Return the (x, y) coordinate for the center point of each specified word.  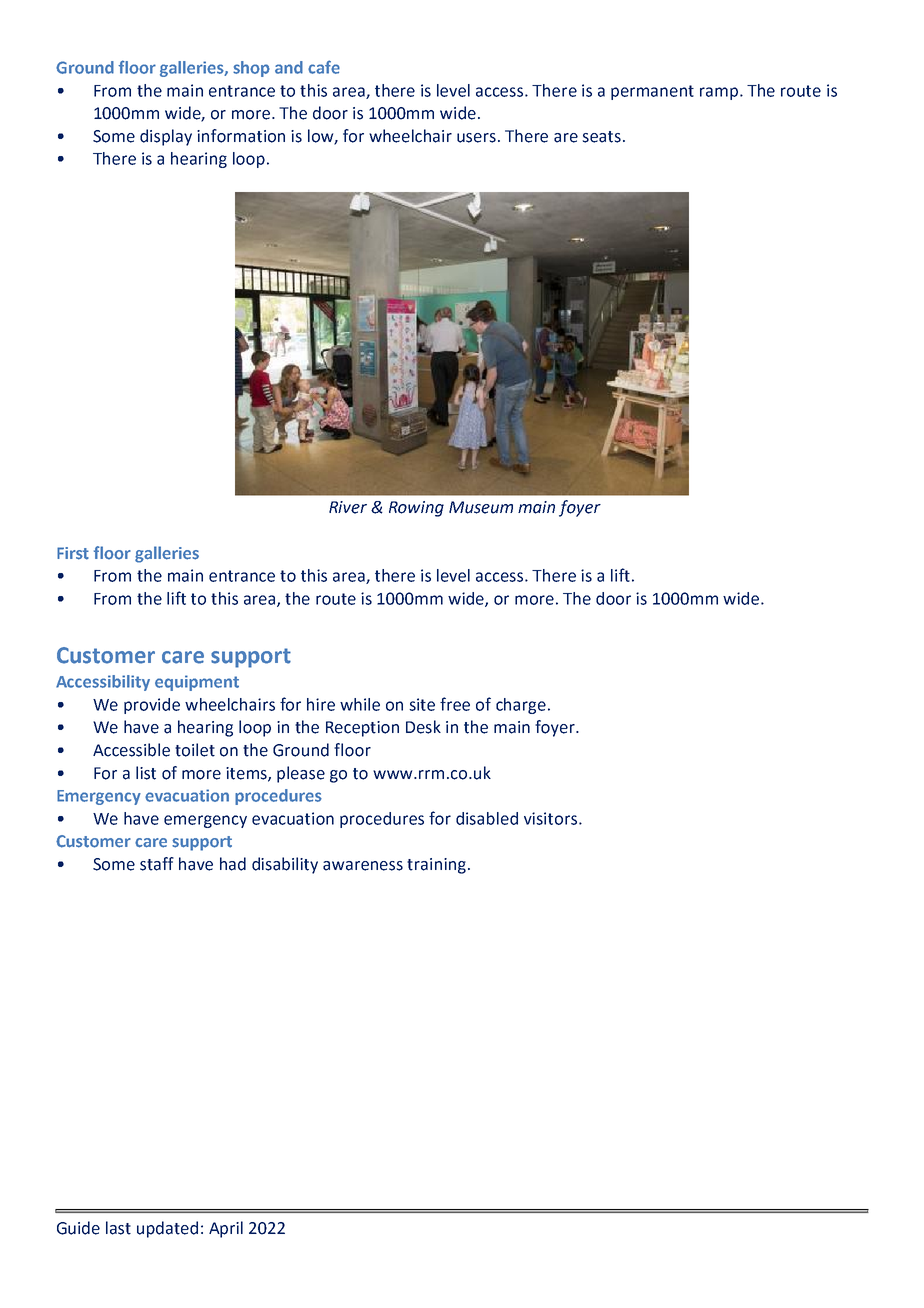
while (360, 704)
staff (157, 864)
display (166, 137)
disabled (487, 818)
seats (601, 137)
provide (152, 706)
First (73, 553)
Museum (481, 507)
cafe (324, 67)
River (348, 507)
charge (521, 706)
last (118, 1228)
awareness (363, 866)
